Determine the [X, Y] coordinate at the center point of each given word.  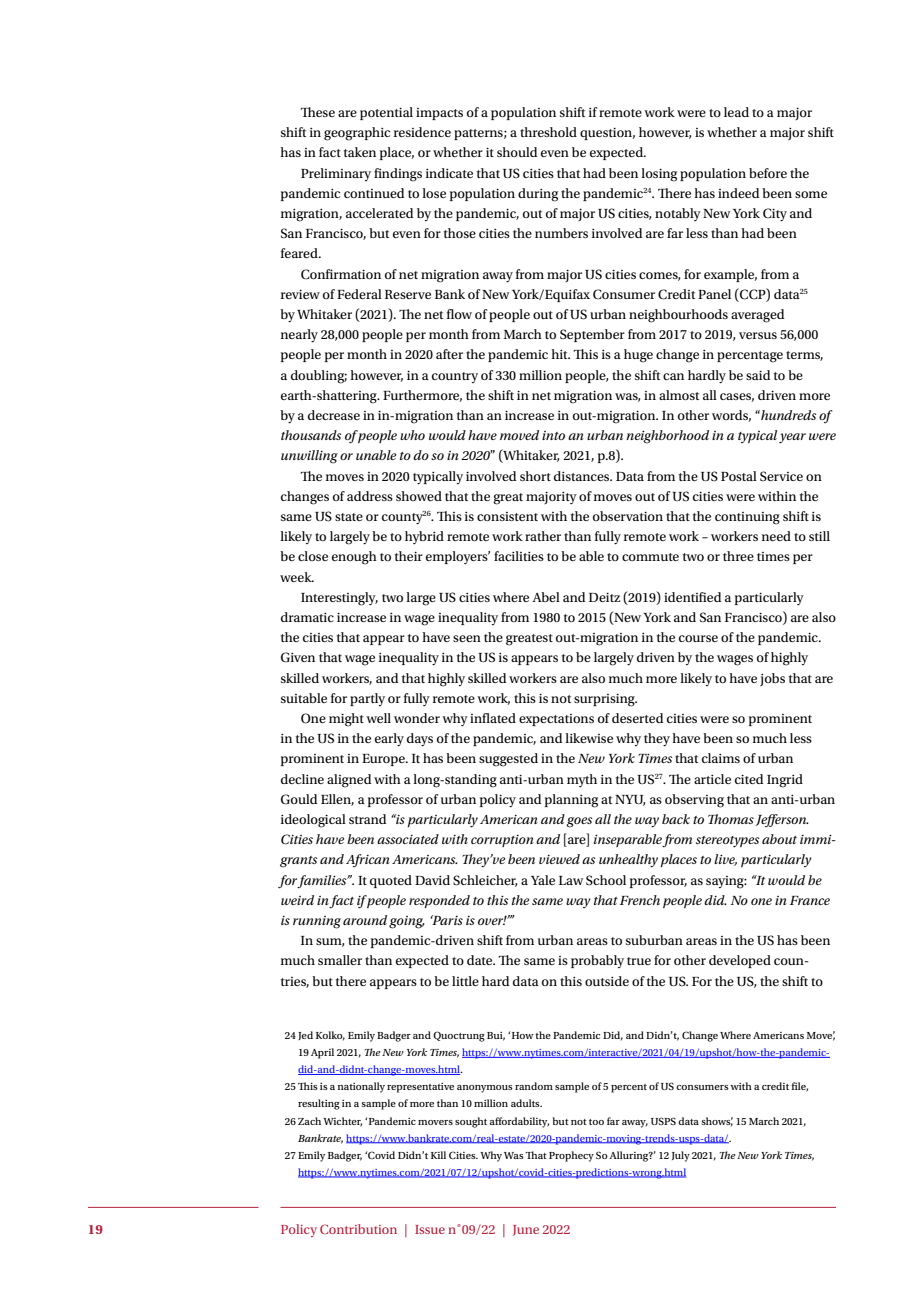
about [779, 839]
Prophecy [571, 1156]
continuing [747, 518]
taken [360, 152]
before [768, 173]
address [370, 496]
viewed [559, 859]
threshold [548, 132]
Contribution [358, 1229]
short [535, 476]
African [368, 860]
